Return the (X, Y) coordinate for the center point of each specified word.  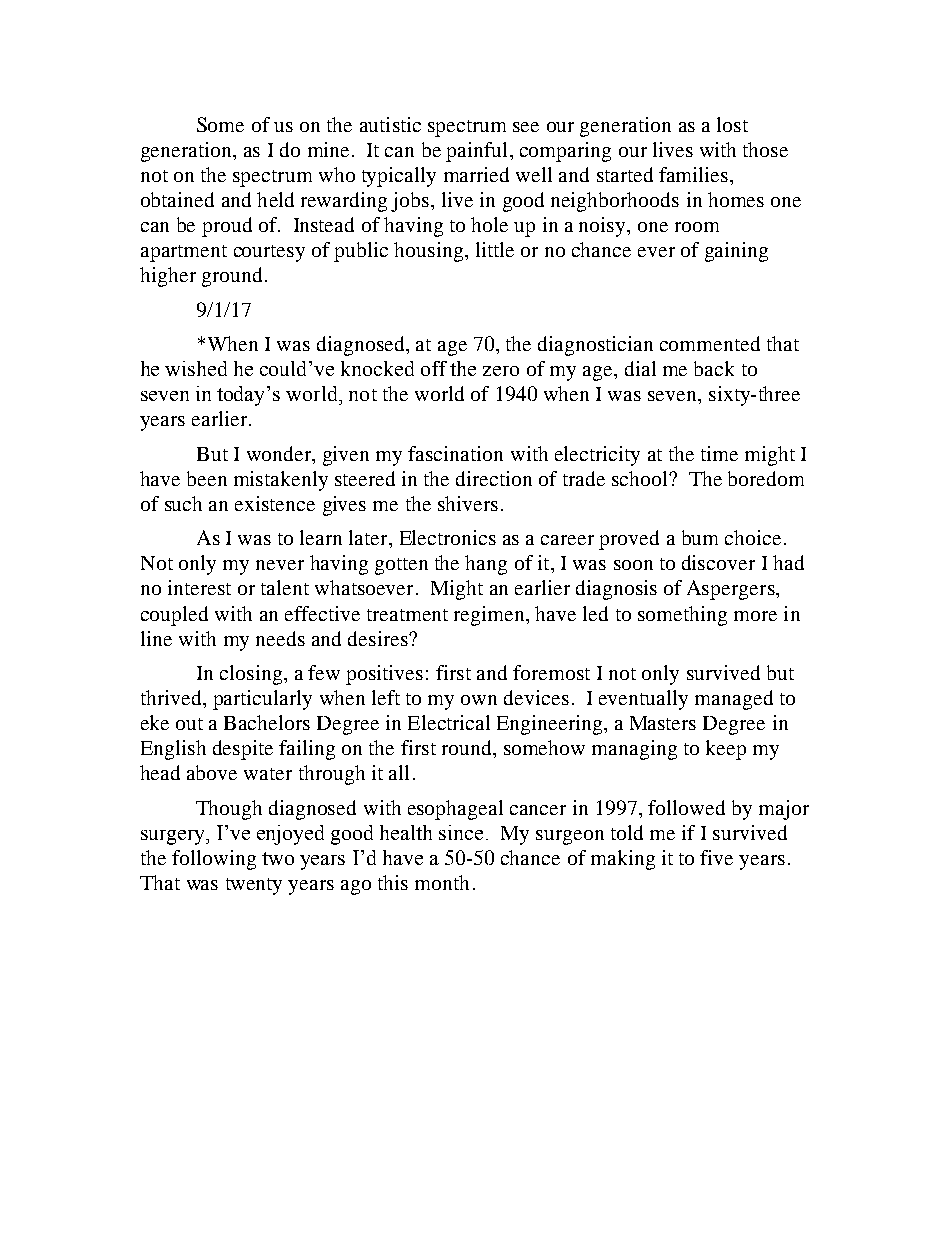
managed (734, 700)
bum (700, 537)
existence (275, 503)
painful (476, 152)
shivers (468, 503)
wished (196, 368)
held (275, 199)
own (479, 700)
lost (732, 124)
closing (251, 675)
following (214, 860)
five (716, 857)
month (442, 882)
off (434, 368)
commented (710, 343)
